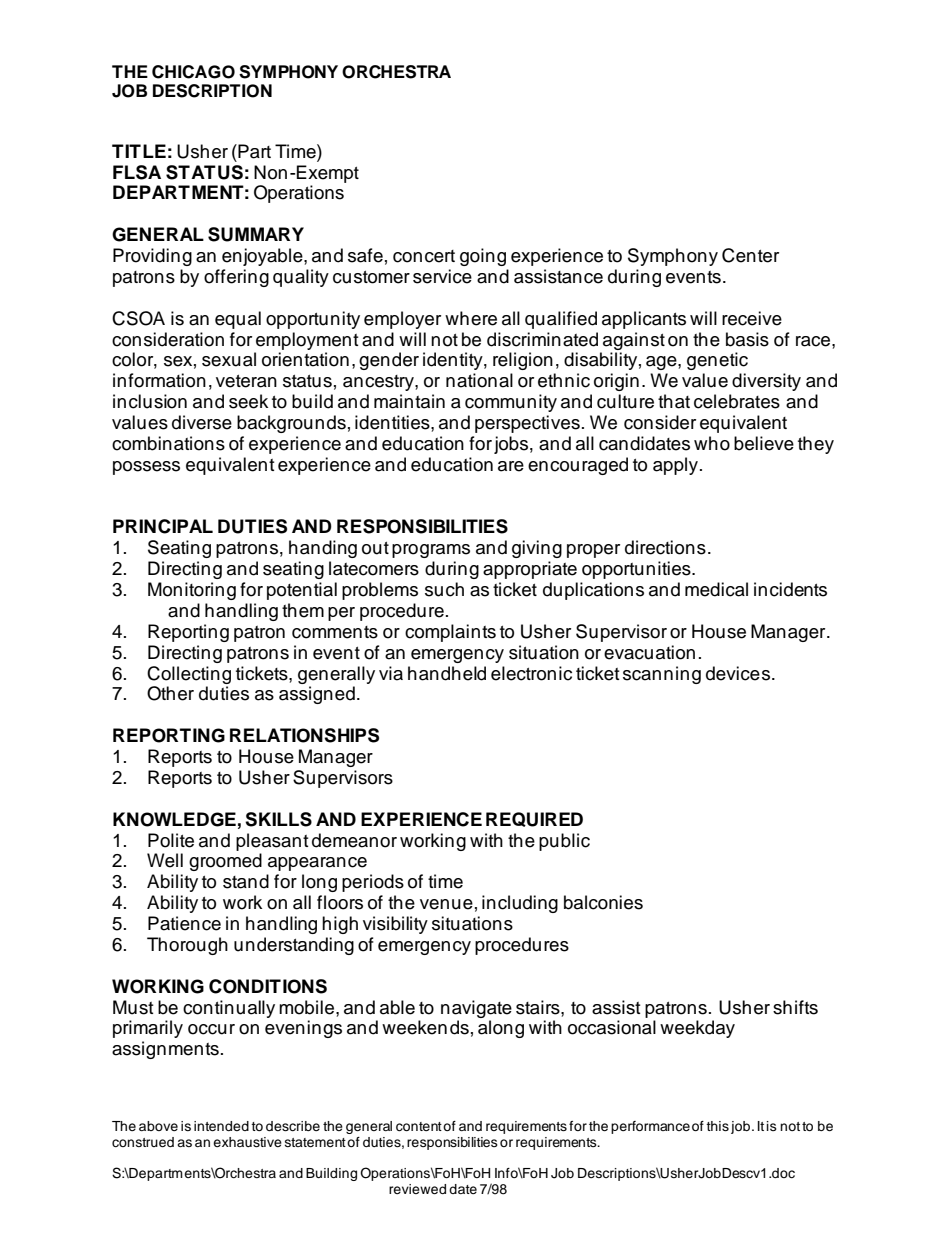 The image size is (952, 1233). What do you see at coordinates (225, 862) in the document?
I see `groomed` at bounding box center [225, 862].
